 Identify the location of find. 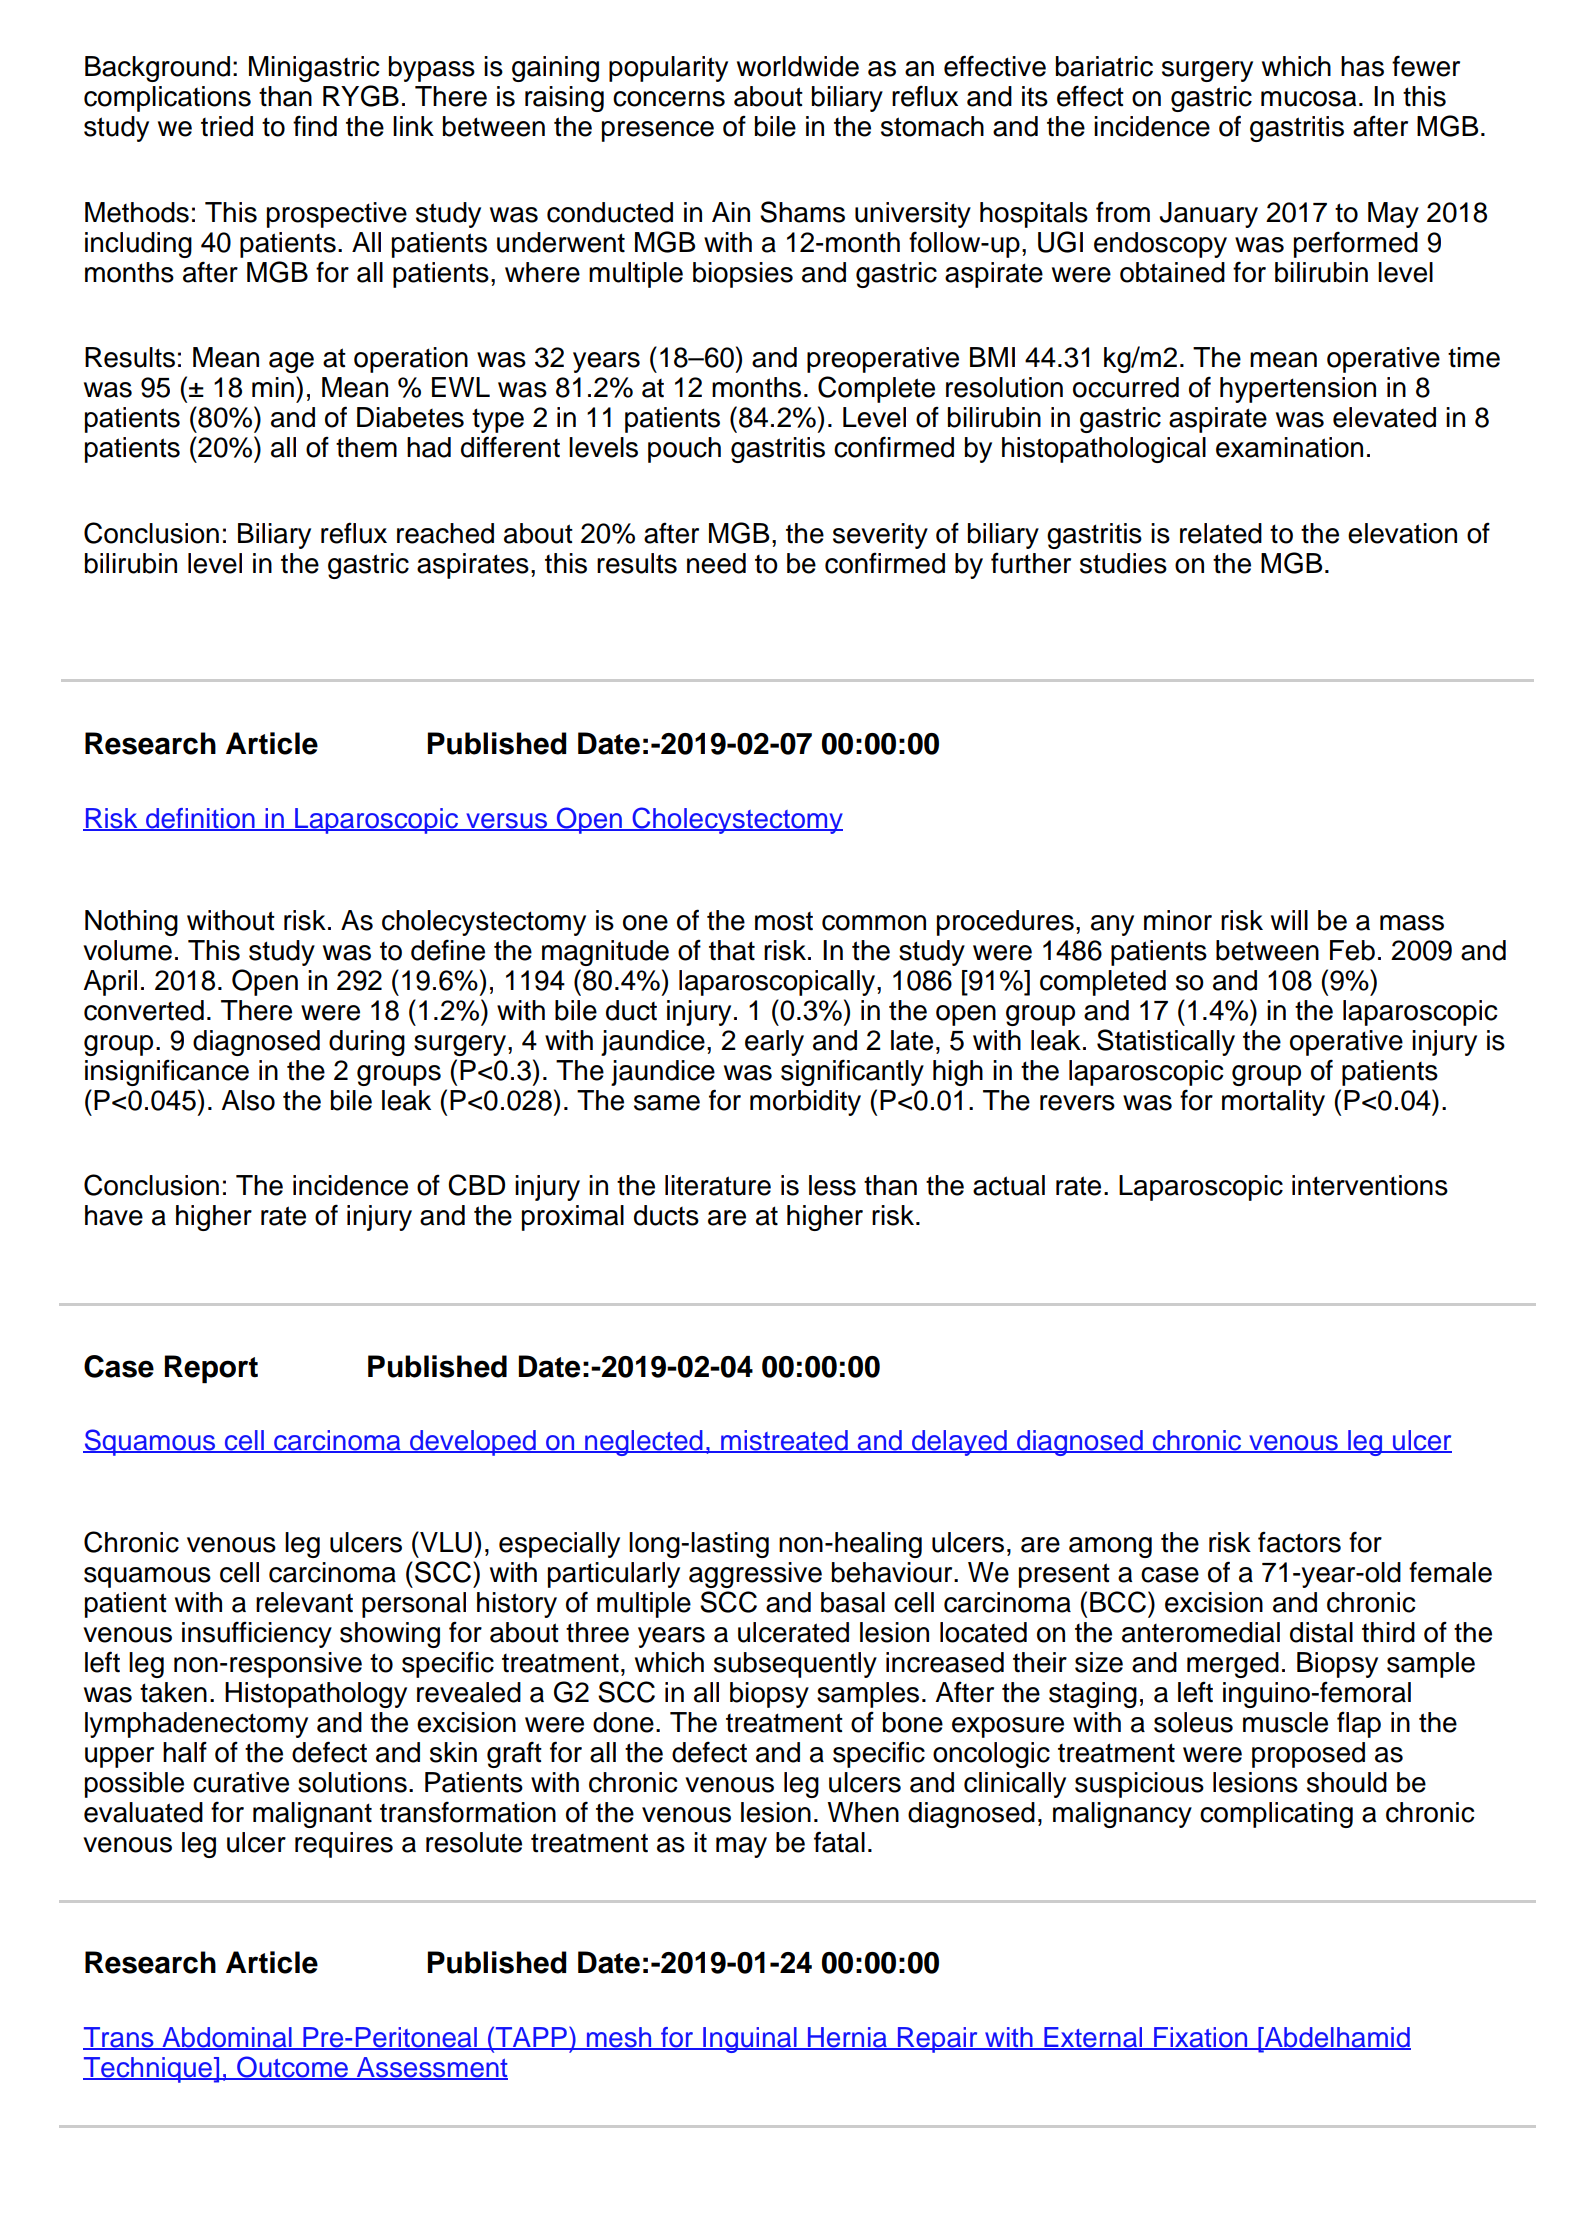
(315, 126).
